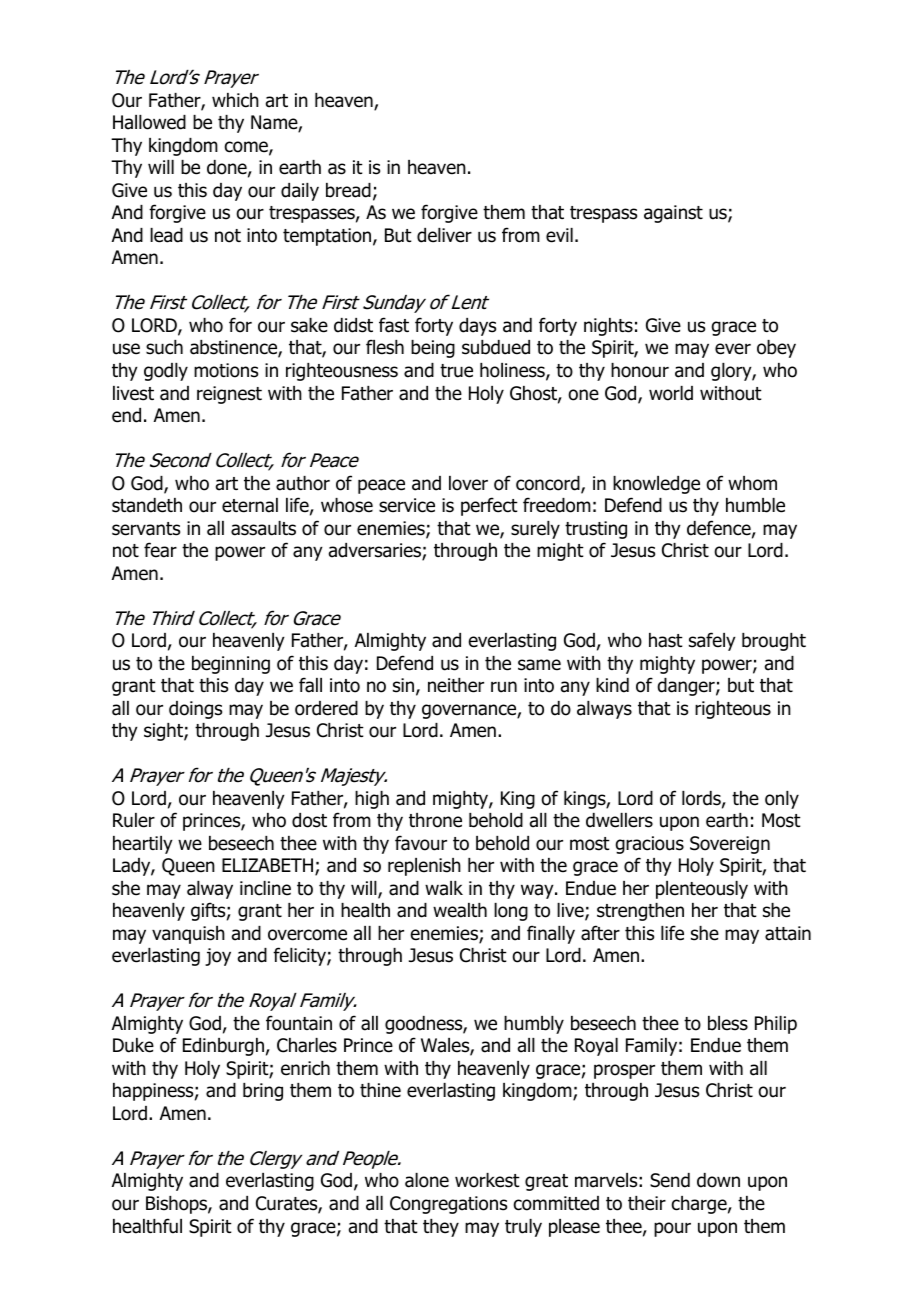  I want to click on Congregations, so click(448, 1205).
